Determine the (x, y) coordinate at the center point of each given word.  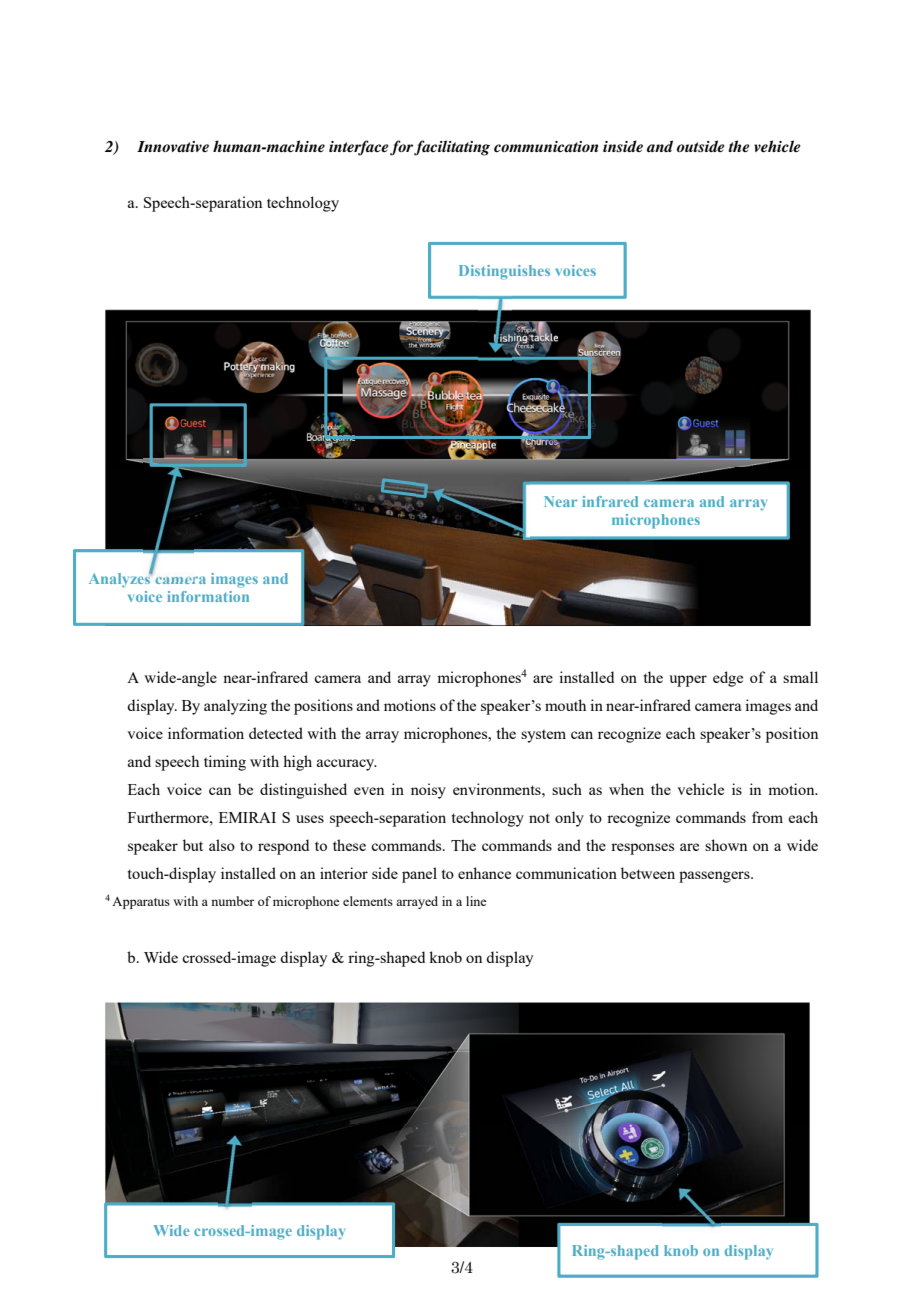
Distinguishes (504, 272)
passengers (715, 877)
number (232, 901)
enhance (484, 873)
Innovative (173, 146)
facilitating (452, 148)
